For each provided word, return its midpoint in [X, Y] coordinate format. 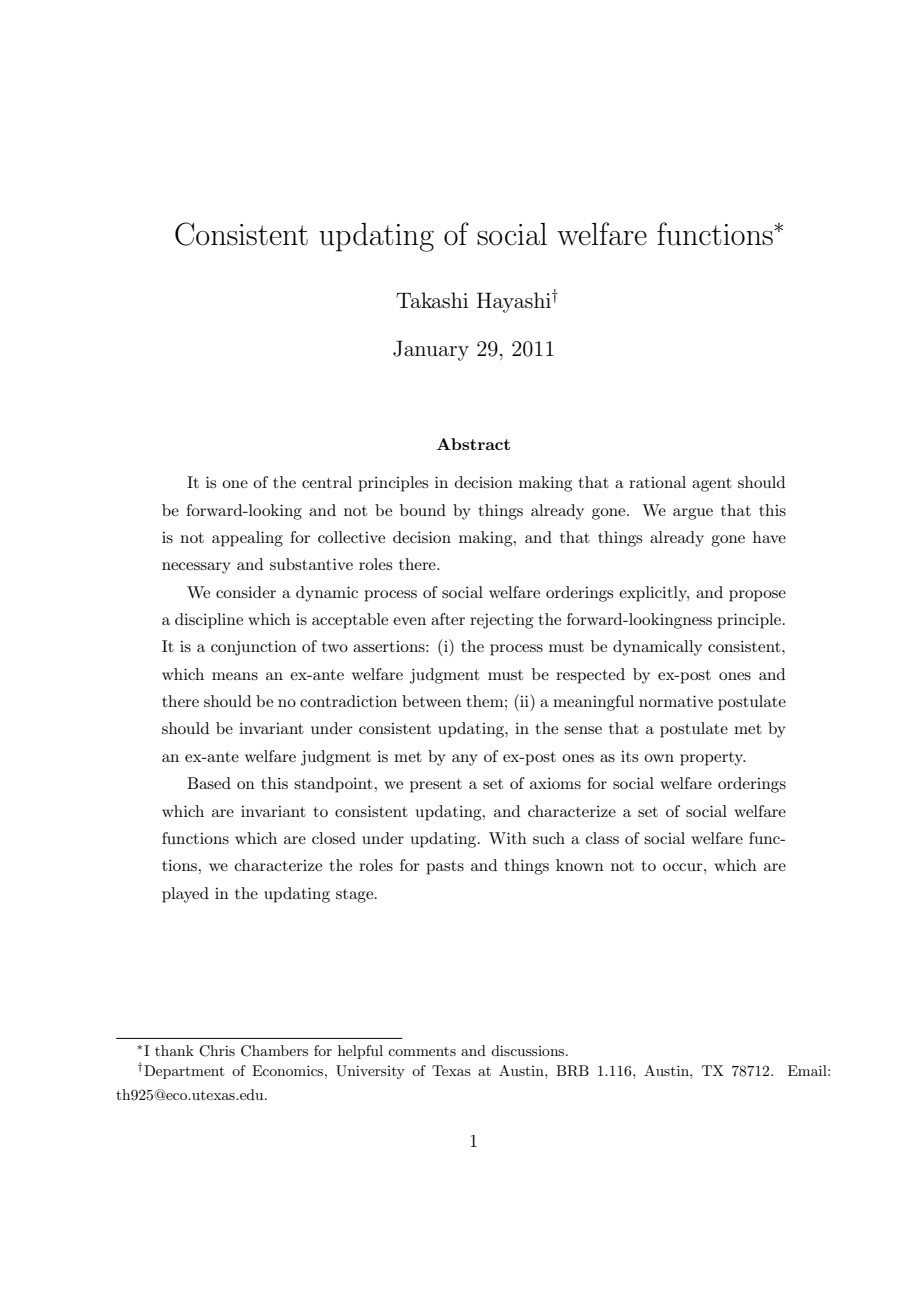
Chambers [274, 1051]
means [235, 676]
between [432, 701]
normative [676, 701]
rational [657, 482]
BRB [572, 1071]
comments [422, 1051]
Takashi [432, 300]
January [431, 350]
